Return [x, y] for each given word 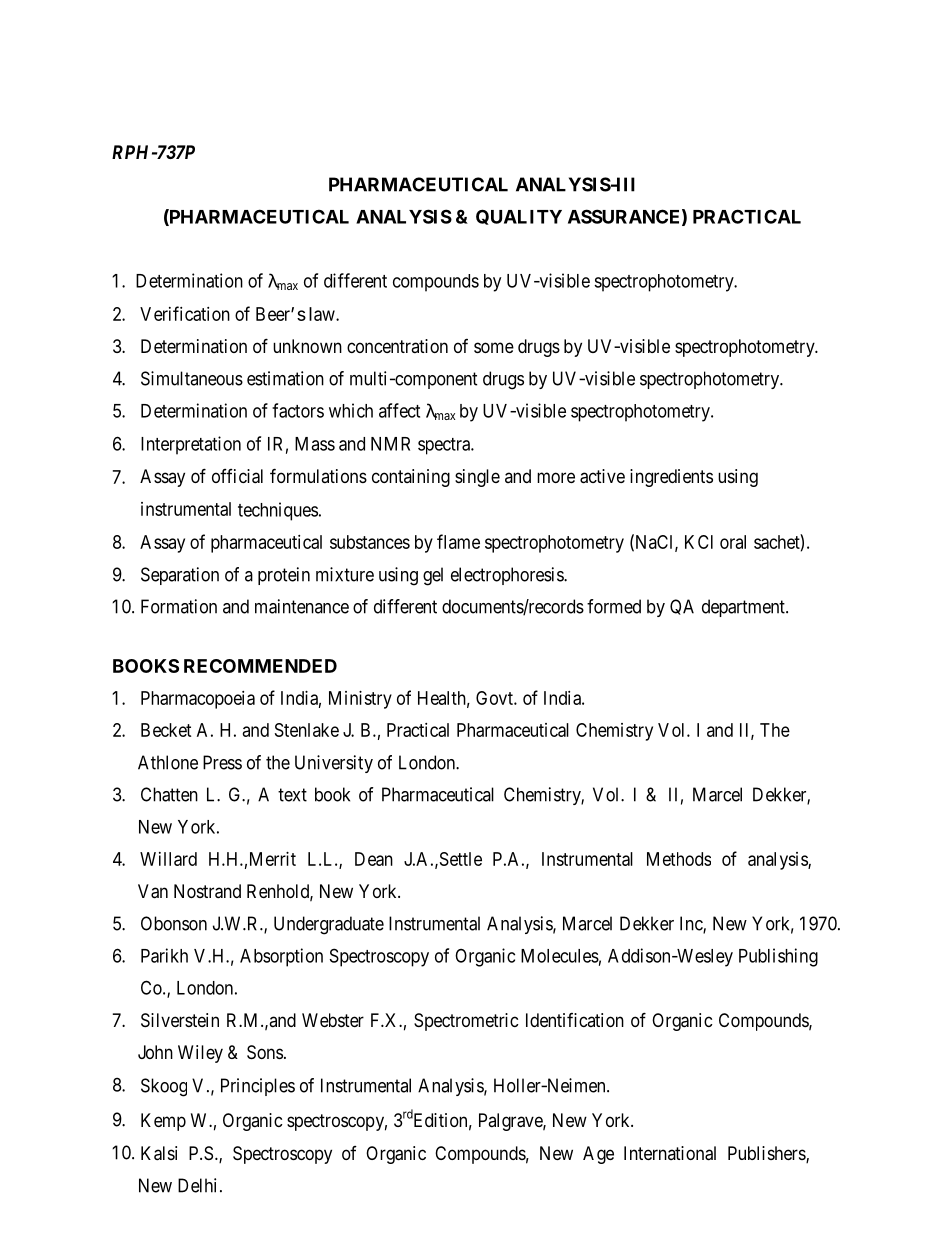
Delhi [199, 1185]
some [494, 347]
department [744, 608]
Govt [495, 698]
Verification [185, 313]
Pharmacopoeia [198, 700]
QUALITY [519, 217]
